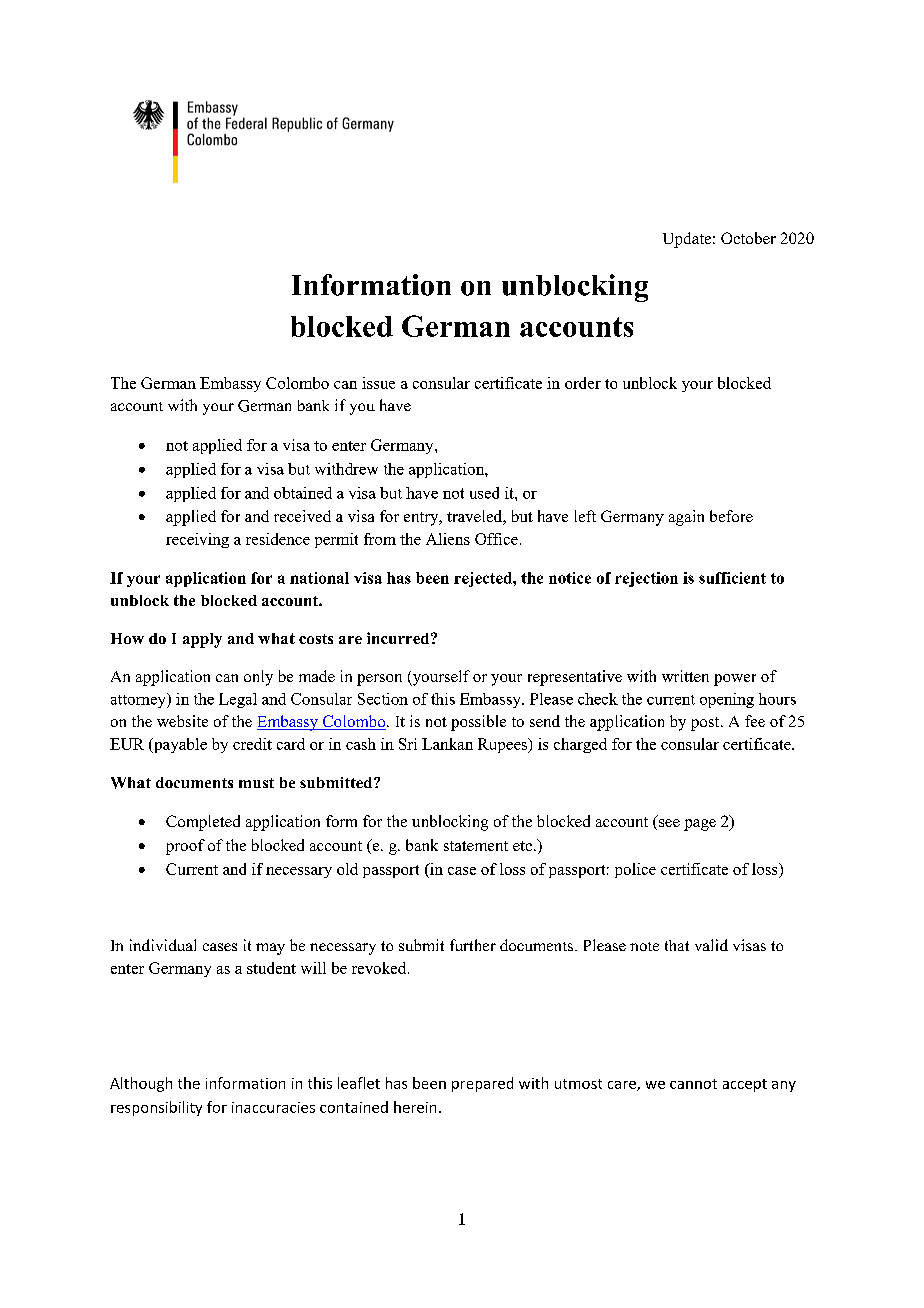  Describe the element at coordinates (693, 1084) in the document. I see `cannot` at that location.
